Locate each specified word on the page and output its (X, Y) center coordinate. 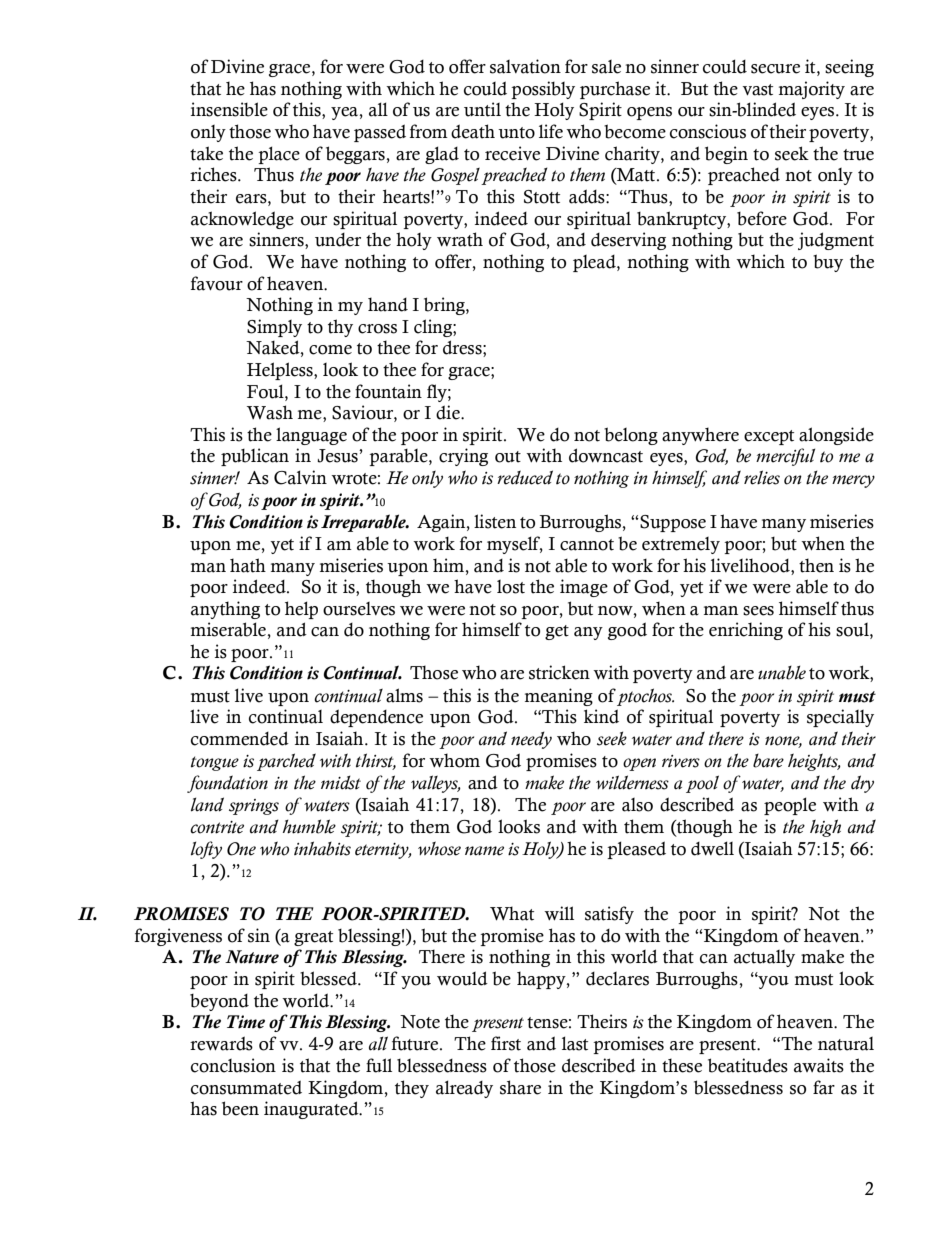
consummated (246, 1087)
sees (758, 611)
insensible (229, 109)
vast (757, 90)
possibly (543, 90)
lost (511, 587)
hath (248, 565)
